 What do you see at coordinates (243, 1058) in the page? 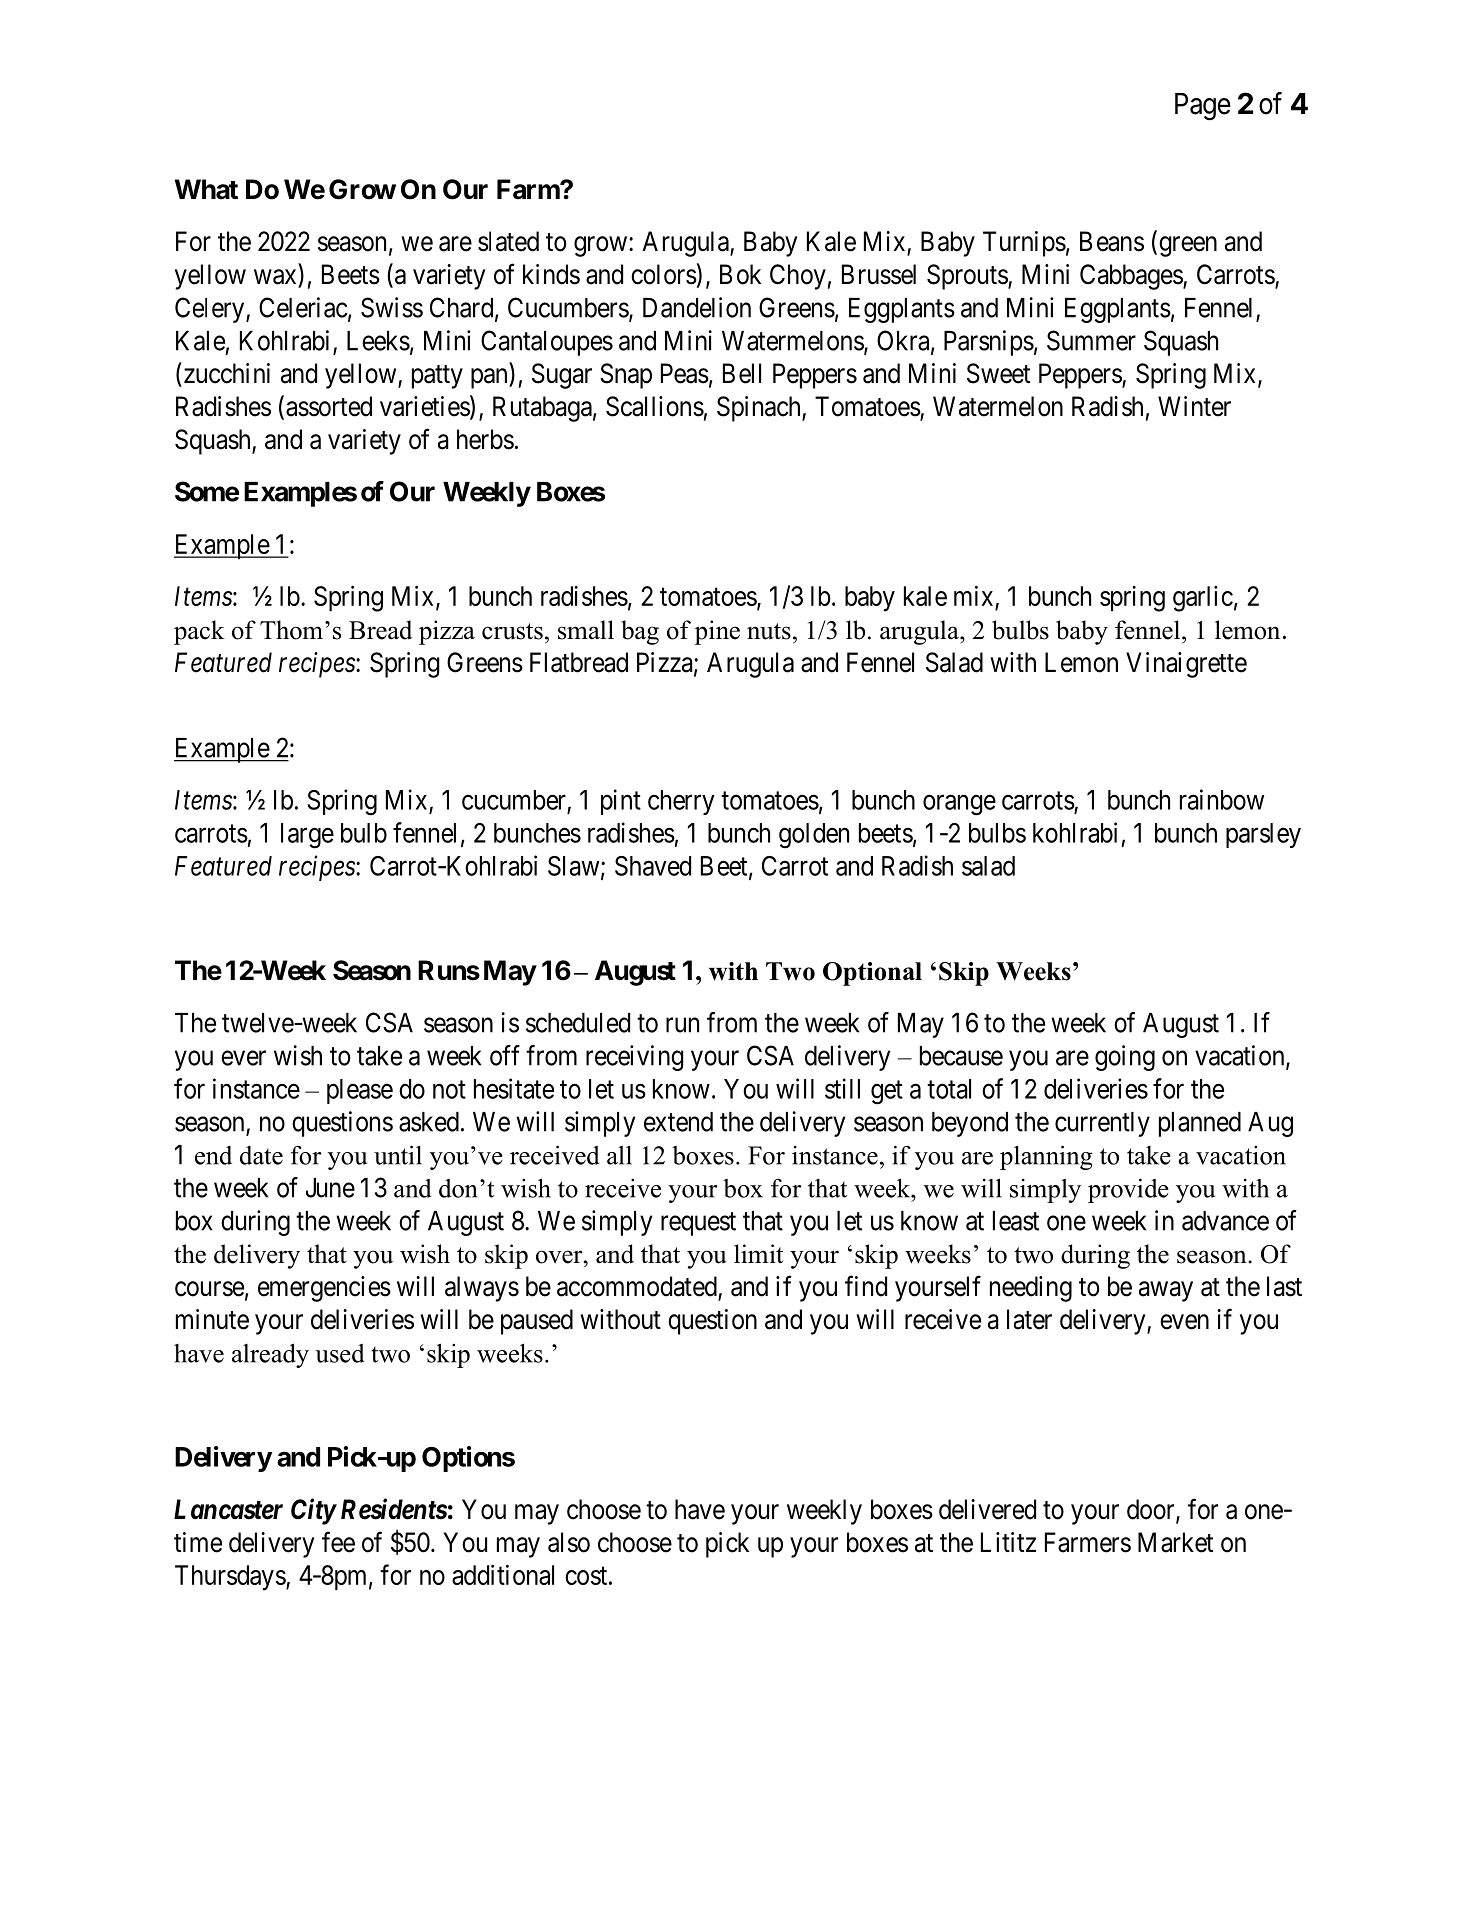
I see `ever` at bounding box center [243, 1058].
